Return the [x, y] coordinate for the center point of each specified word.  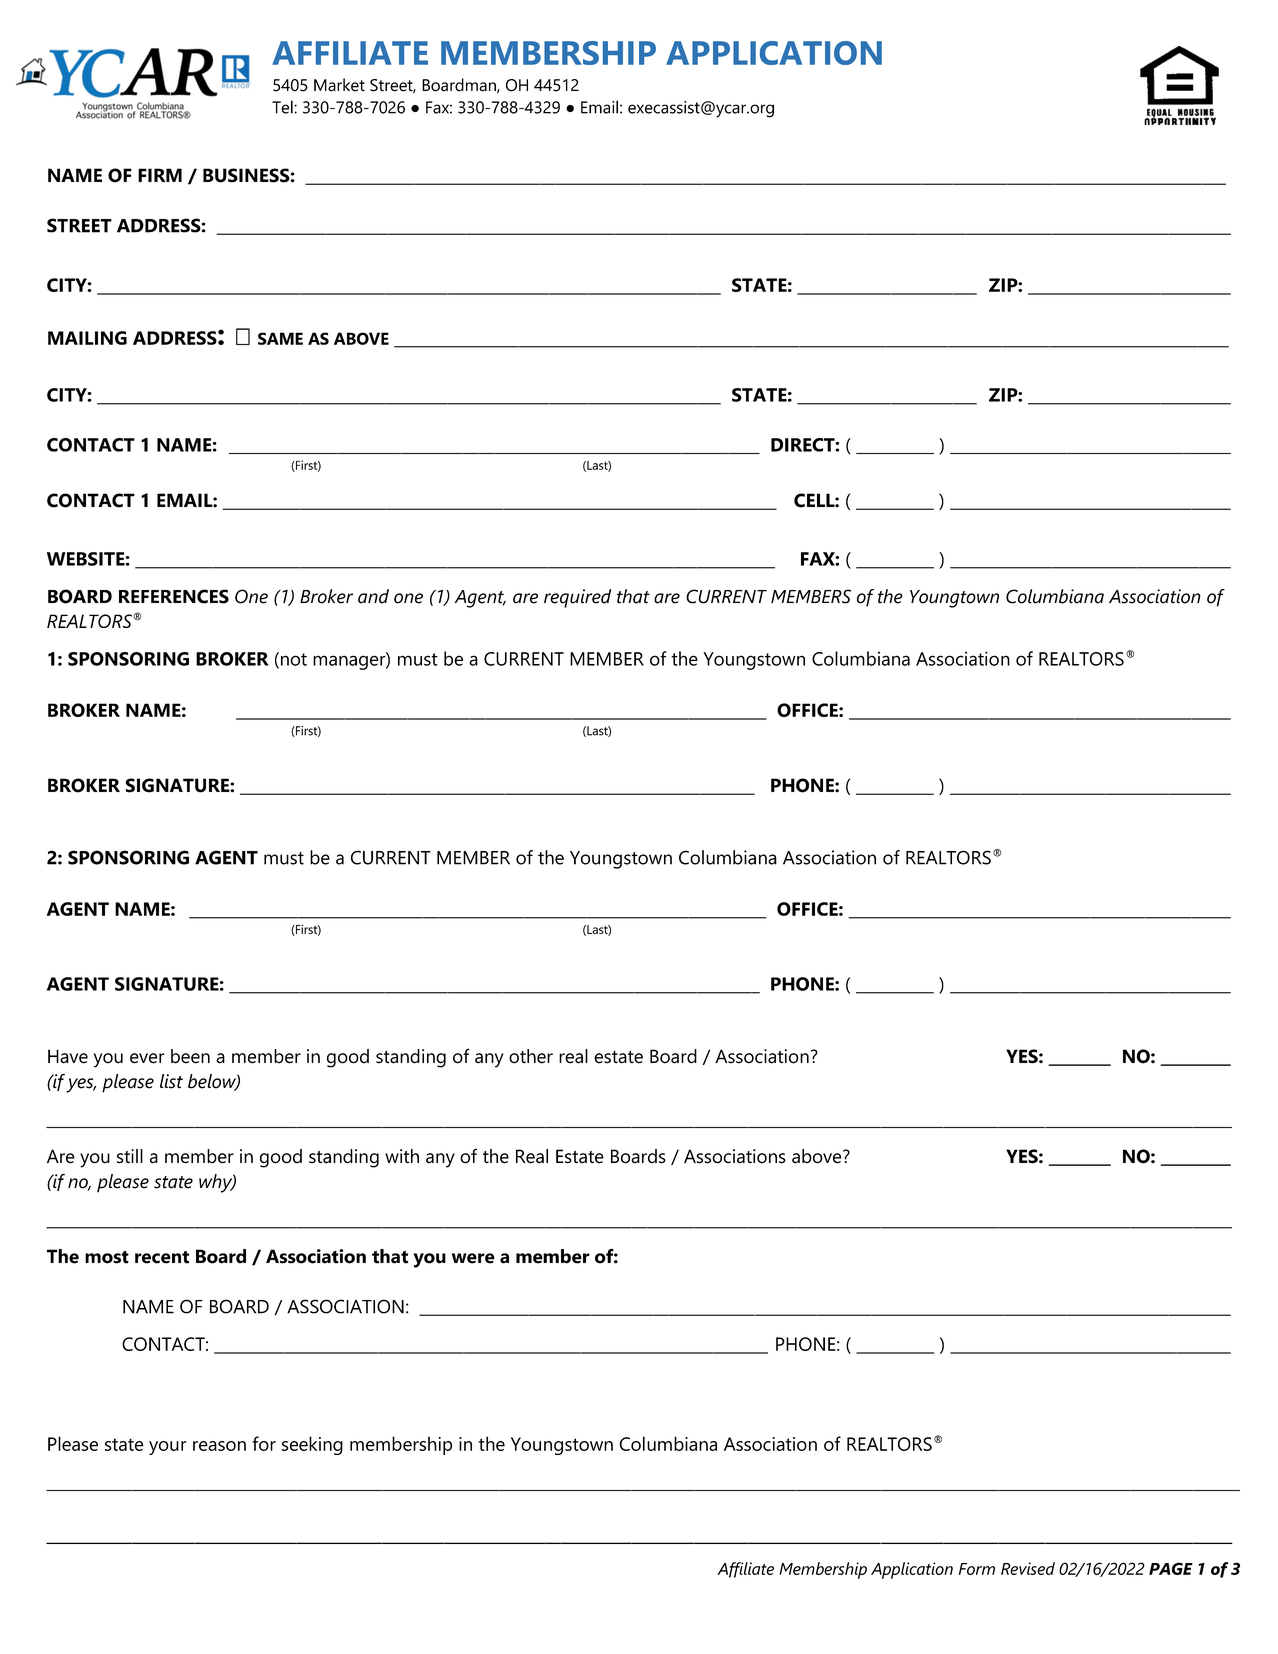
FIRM [160, 175]
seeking [312, 1445]
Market [339, 85]
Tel [283, 107]
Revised [1028, 1568]
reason [219, 1446]
